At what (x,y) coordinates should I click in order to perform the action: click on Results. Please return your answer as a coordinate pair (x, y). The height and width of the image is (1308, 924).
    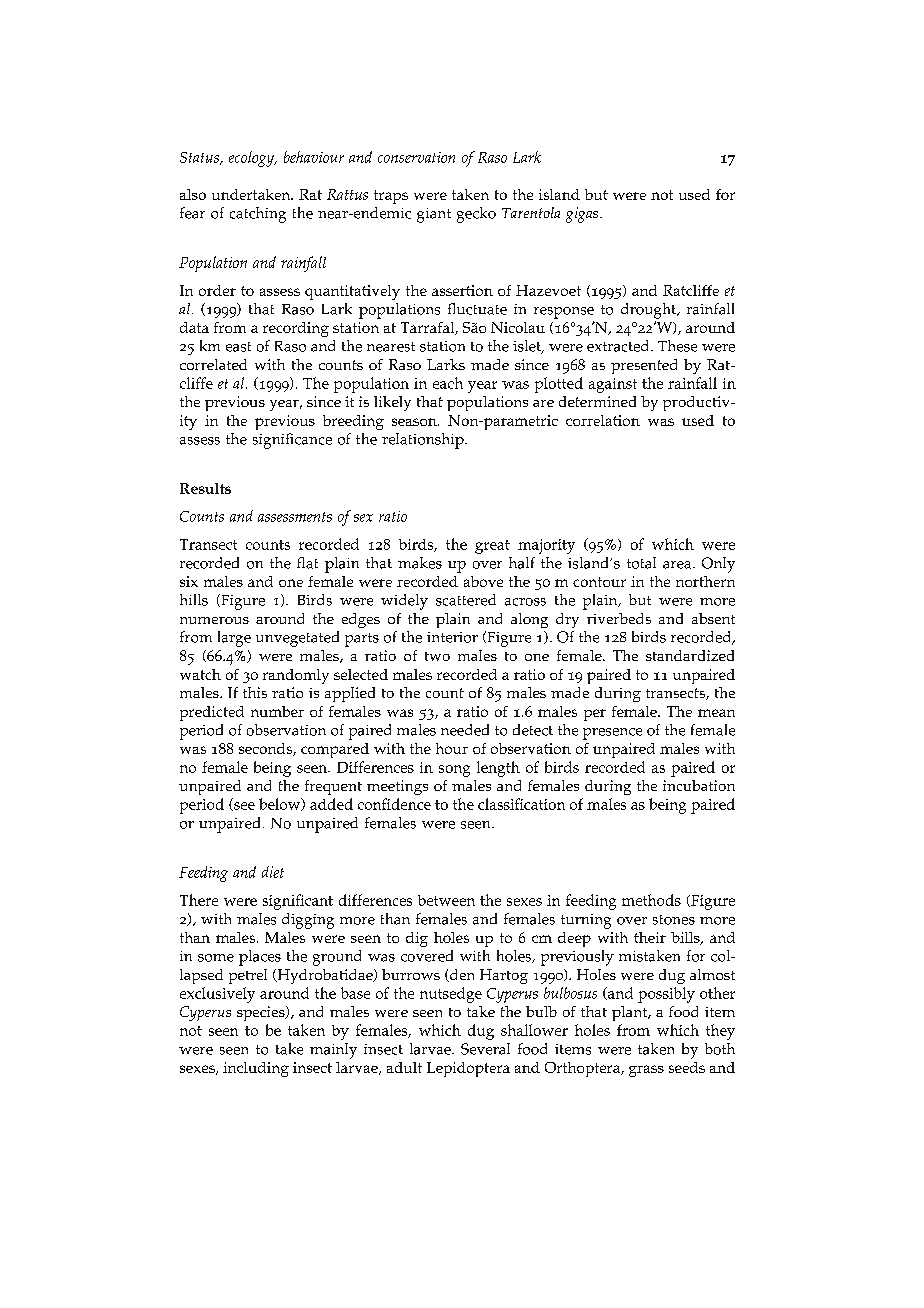
    Looking at the image, I should click on (205, 488).
